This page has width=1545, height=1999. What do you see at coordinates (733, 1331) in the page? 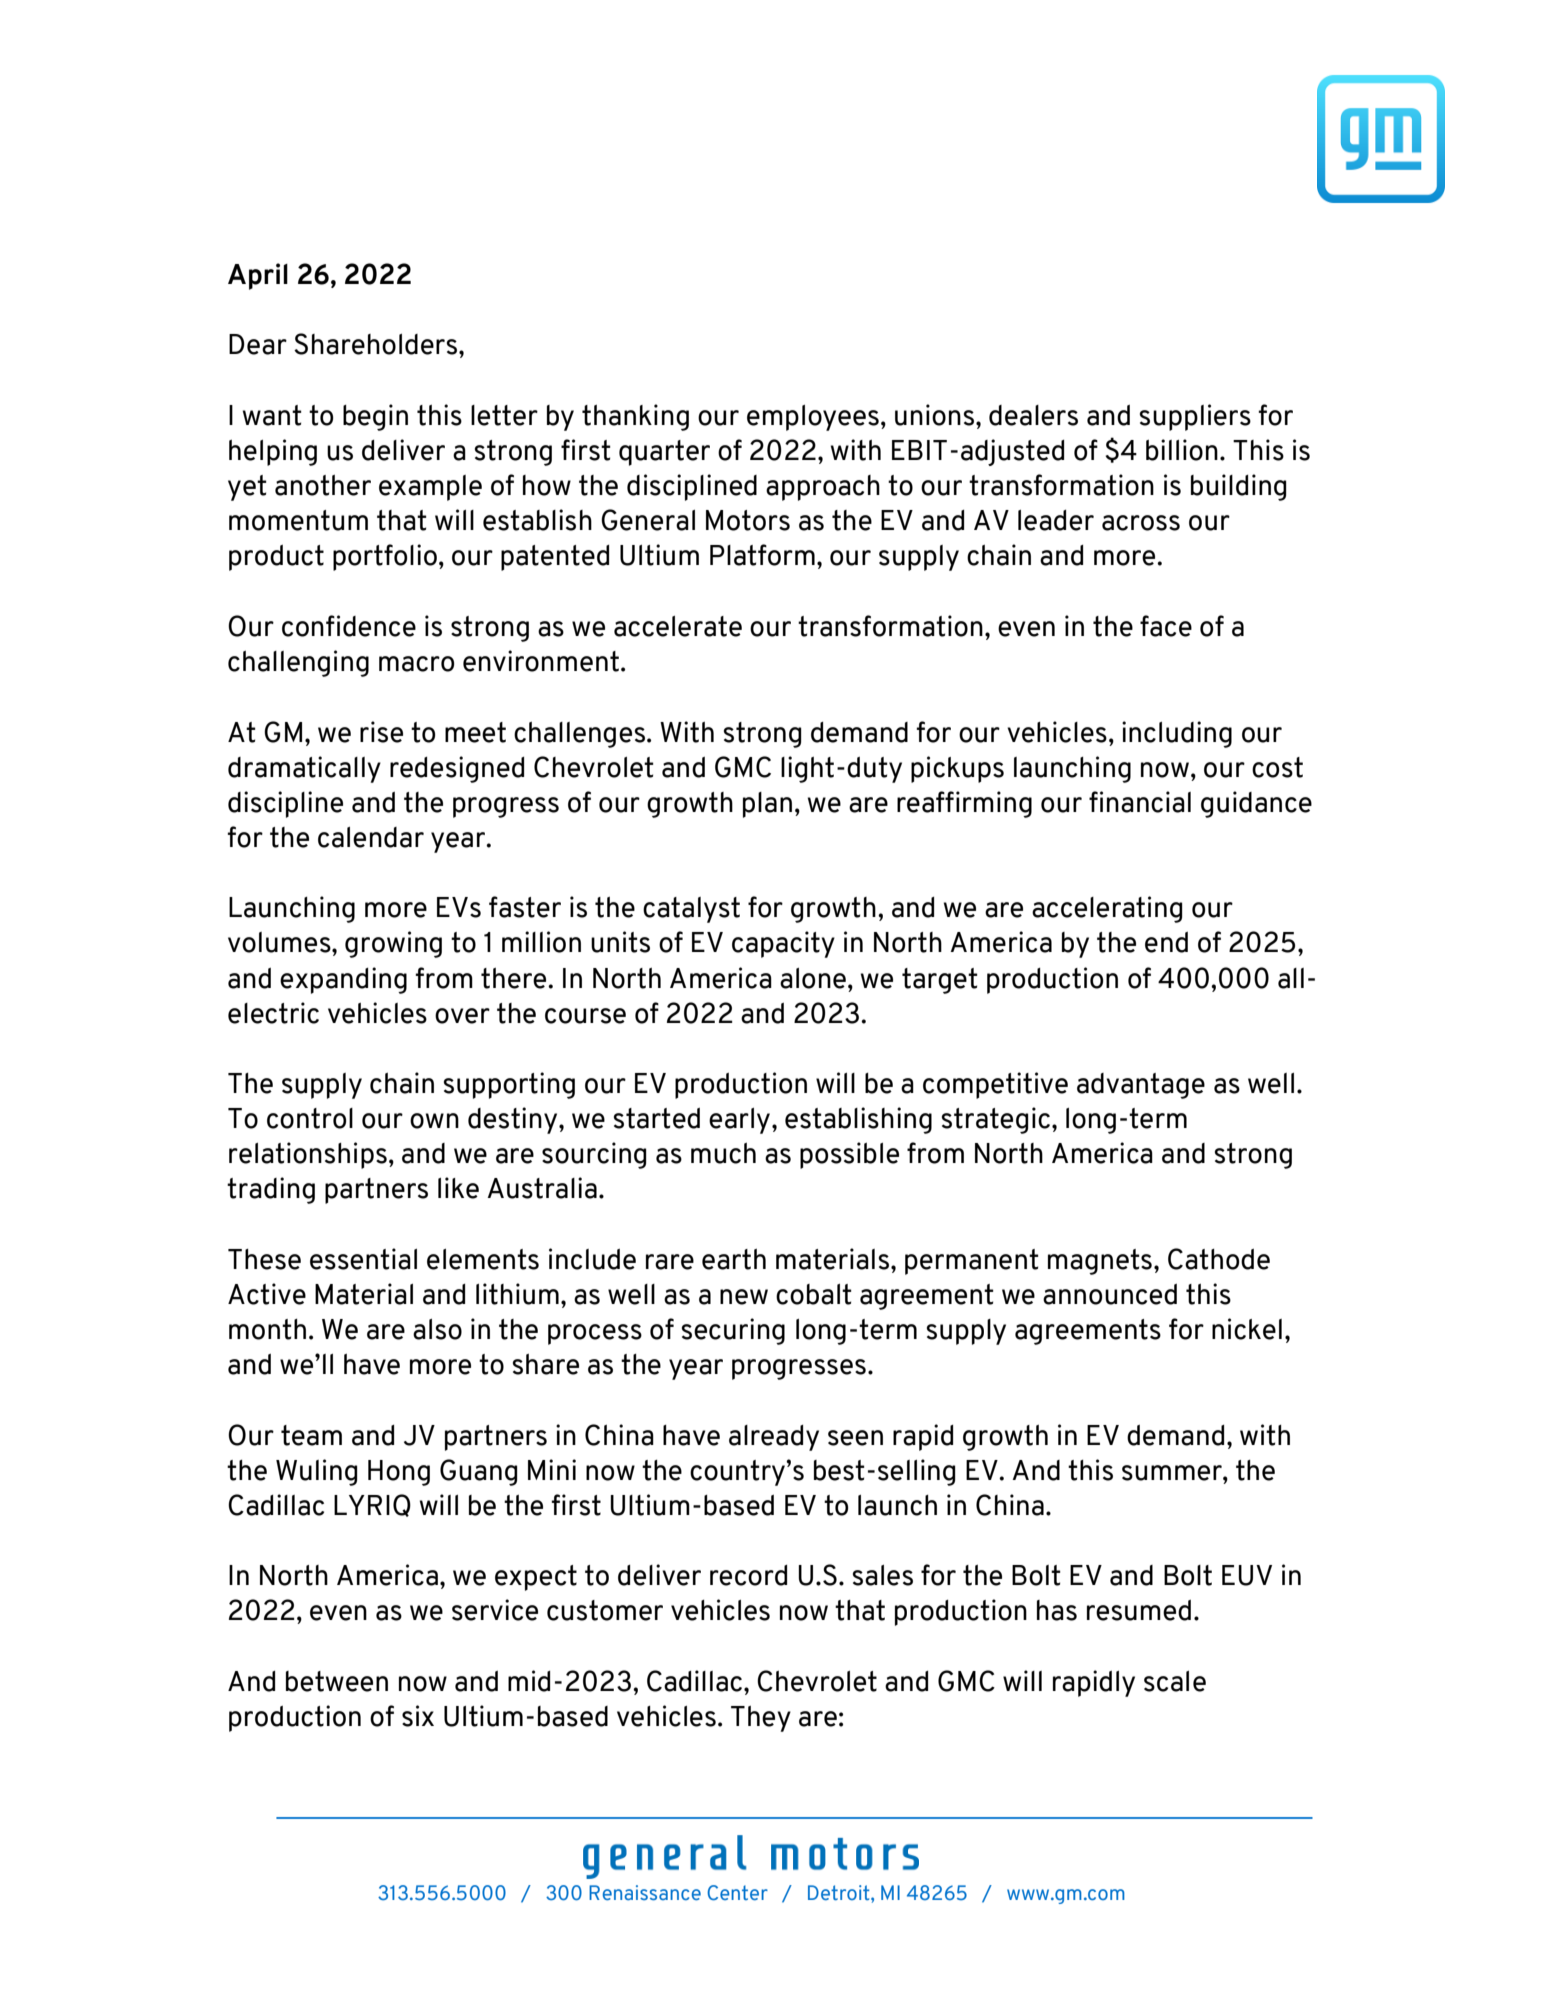
I see `securing` at bounding box center [733, 1331].
